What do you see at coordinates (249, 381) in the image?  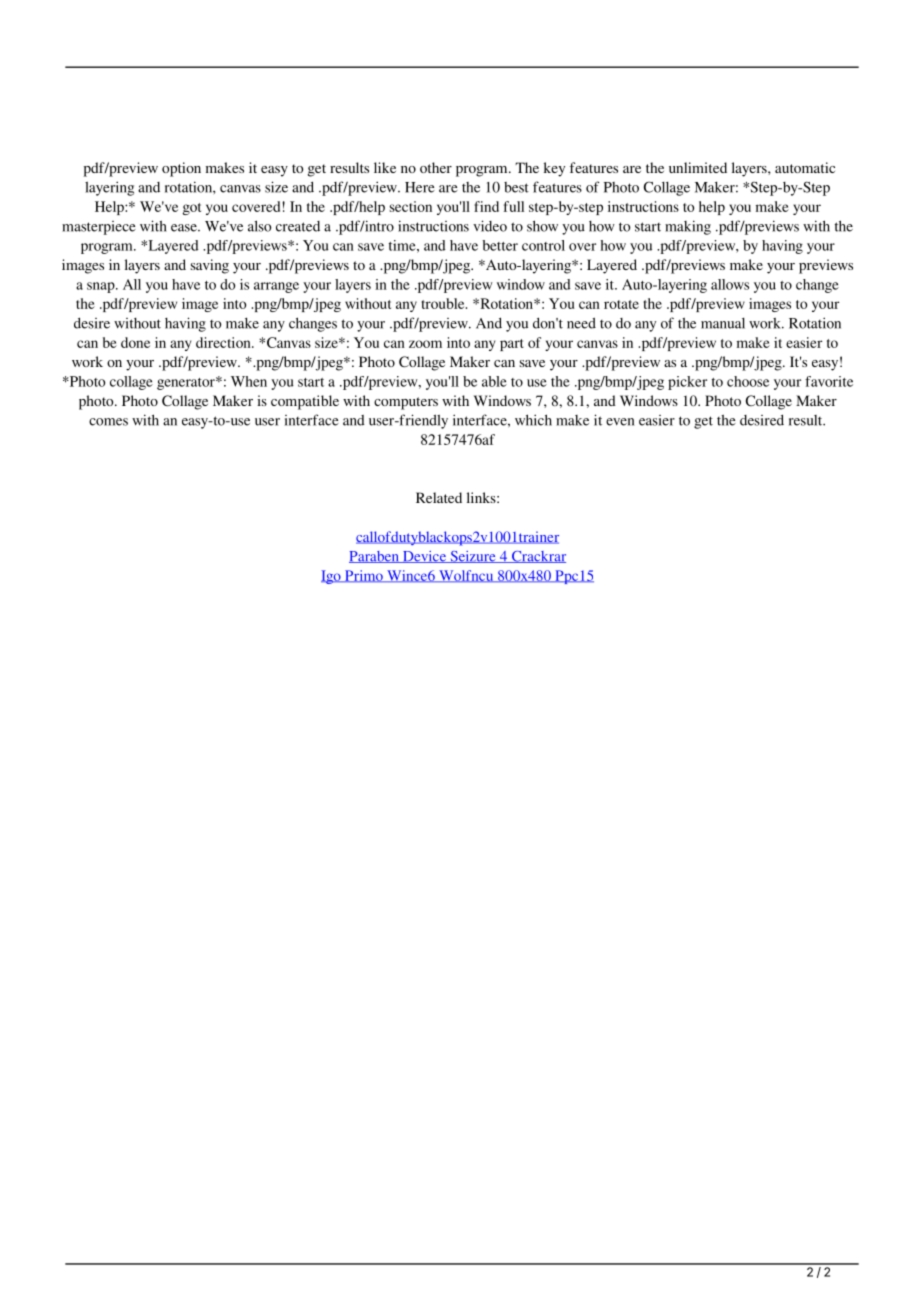 I see `When` at bounding box center [249, 381].
